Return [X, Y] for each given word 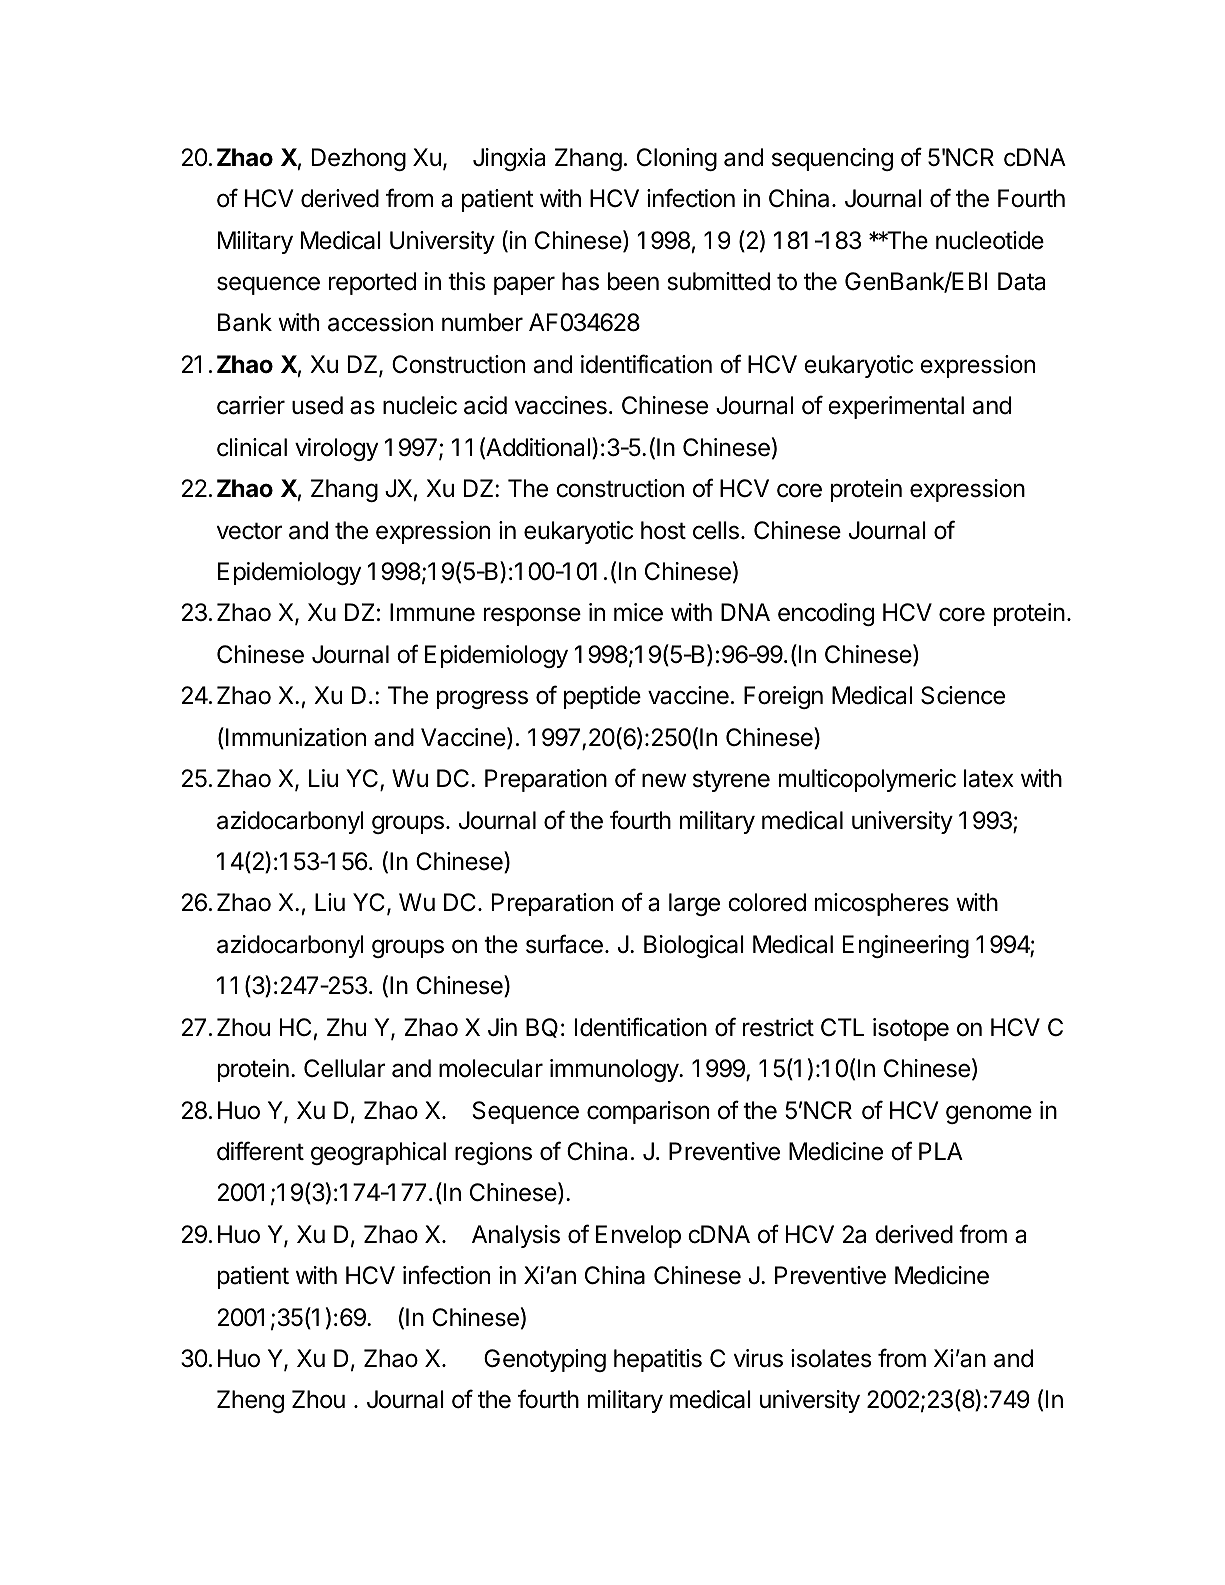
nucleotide [990, 240]
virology [336, 449]
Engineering [906, 946]
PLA [941, 1151]
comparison [648, 1112]
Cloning [677, 159]
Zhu [346, 1027]
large [694, 904]
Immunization [296, 737]
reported [372, 283]
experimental [896, 407]
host [663, 530]
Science [963, 695]
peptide [602, 697]
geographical [378, 1153]
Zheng [250, 1401]
